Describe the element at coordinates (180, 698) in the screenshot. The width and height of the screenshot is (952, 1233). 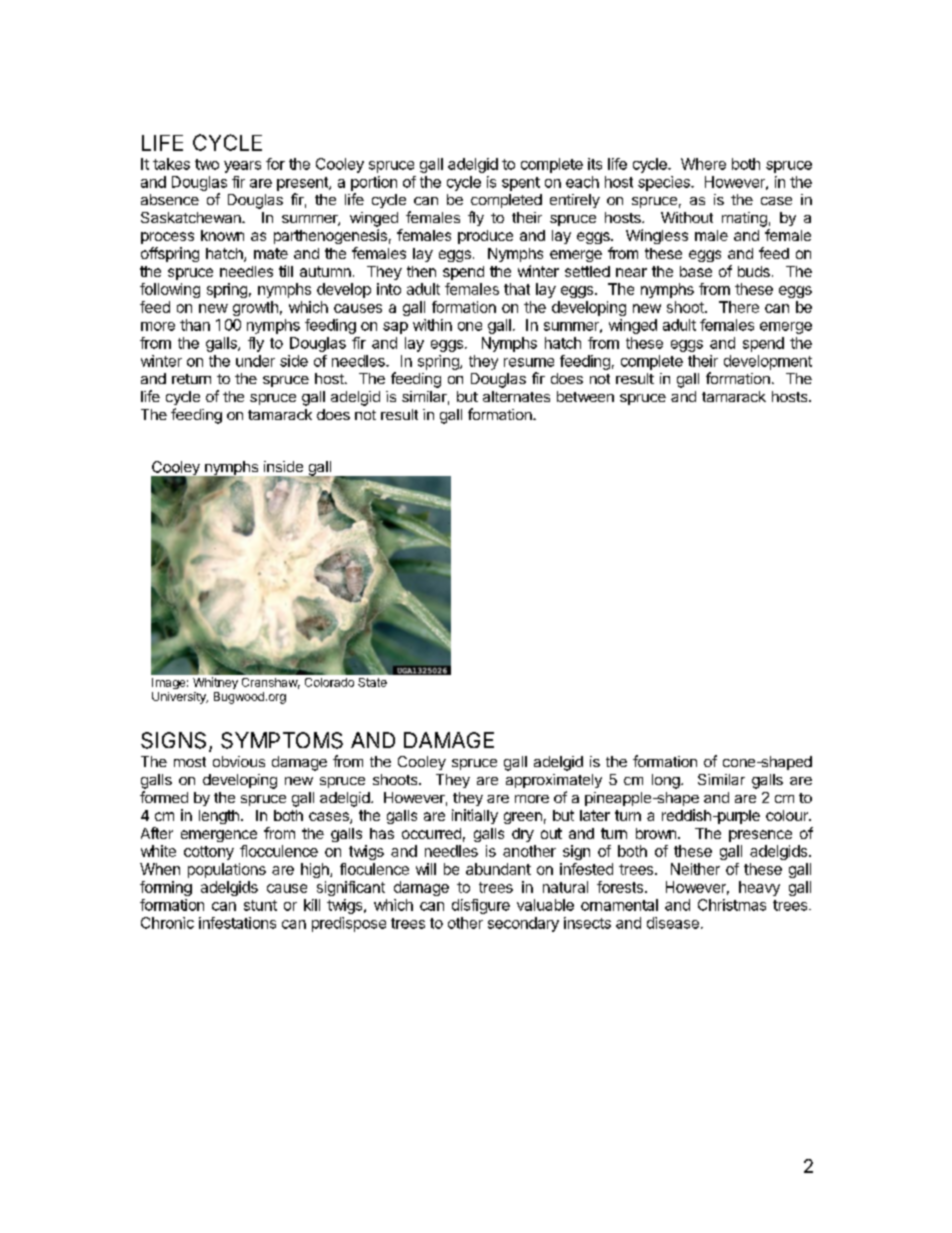
I see `University` at that location.
